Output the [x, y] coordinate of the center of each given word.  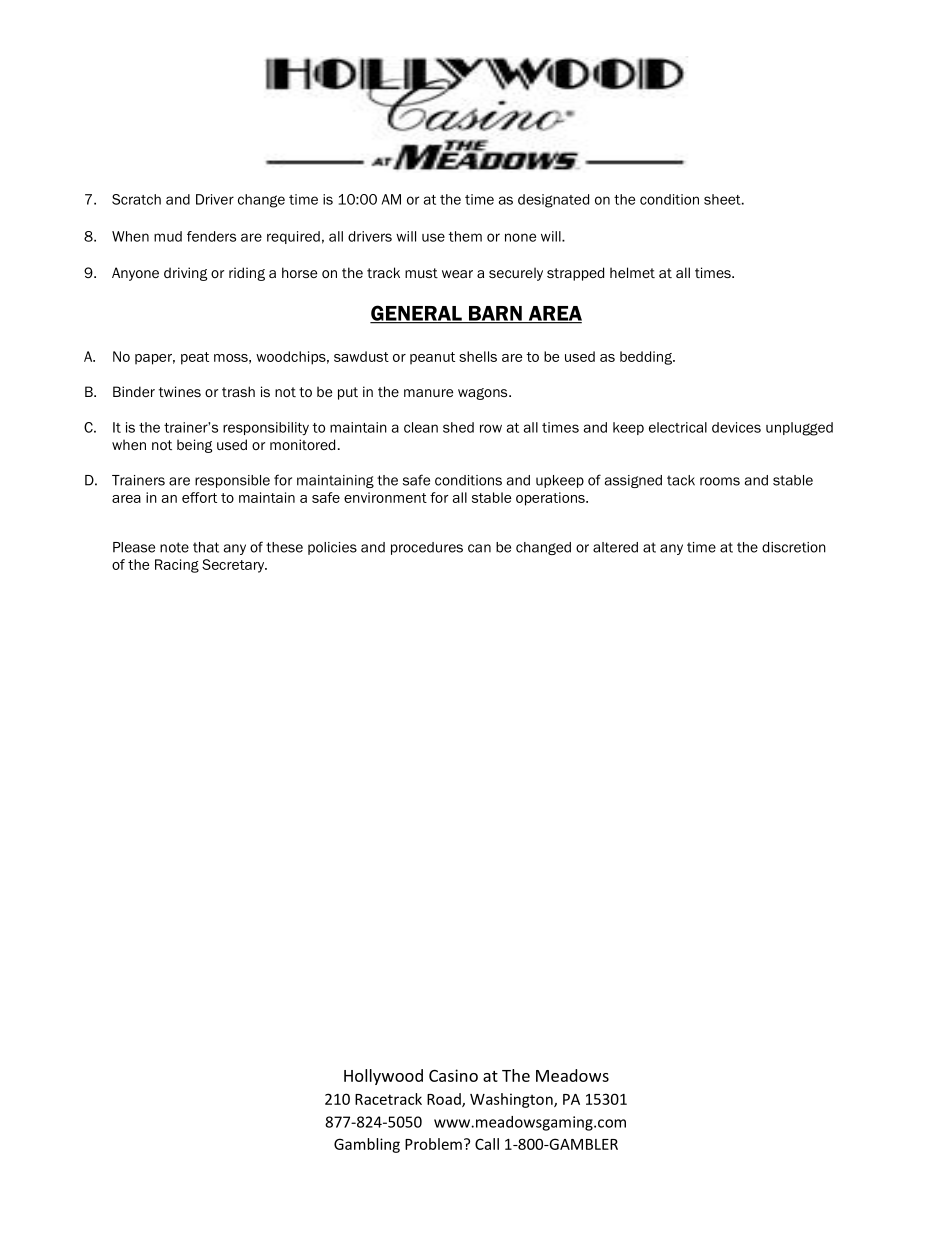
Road [445, 1100]
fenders [211, 236]
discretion [794, 547]
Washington [512, 1100]
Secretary [234, 566]
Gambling [367, 1145]
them [465, 236]
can [479, 548]
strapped [575, 274]
